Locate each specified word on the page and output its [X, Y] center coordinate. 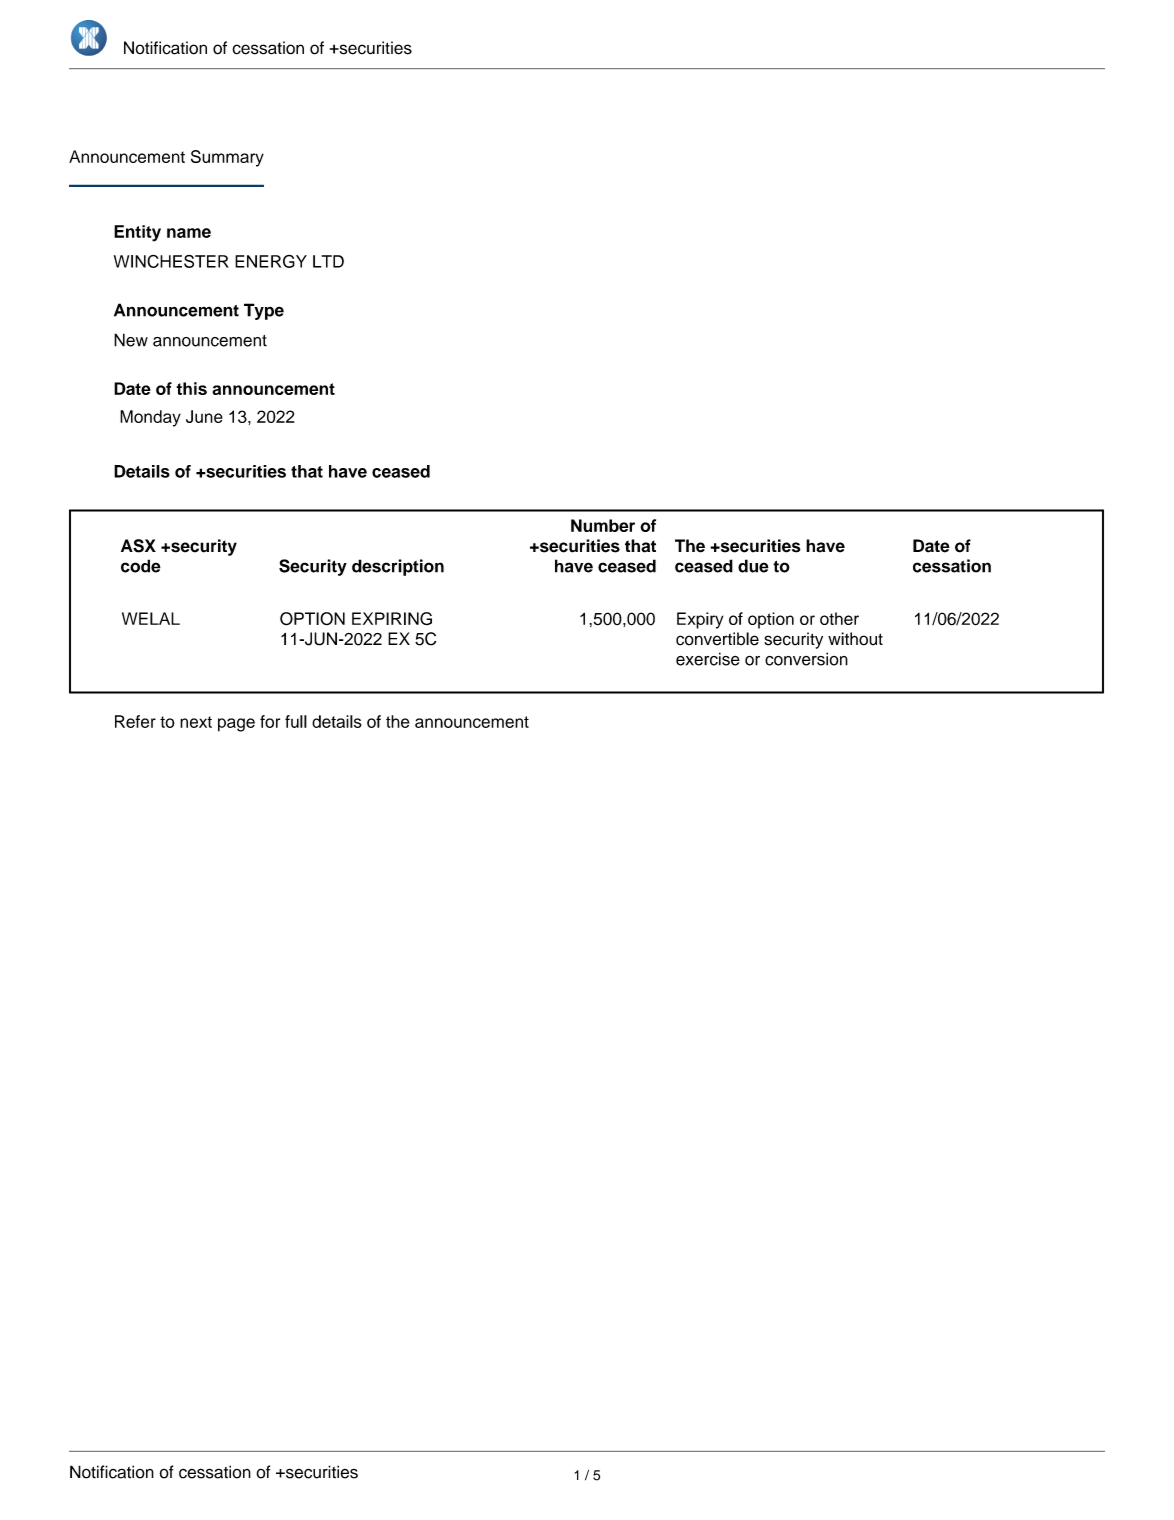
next [196, 722]
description [398, 567]
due [753, 566]
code [141, 566]
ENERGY [271, 261]
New [131, 340]
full [296, 721]
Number [603, 525]
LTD [328, 261]
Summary [227, 158]
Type [264, 311]
